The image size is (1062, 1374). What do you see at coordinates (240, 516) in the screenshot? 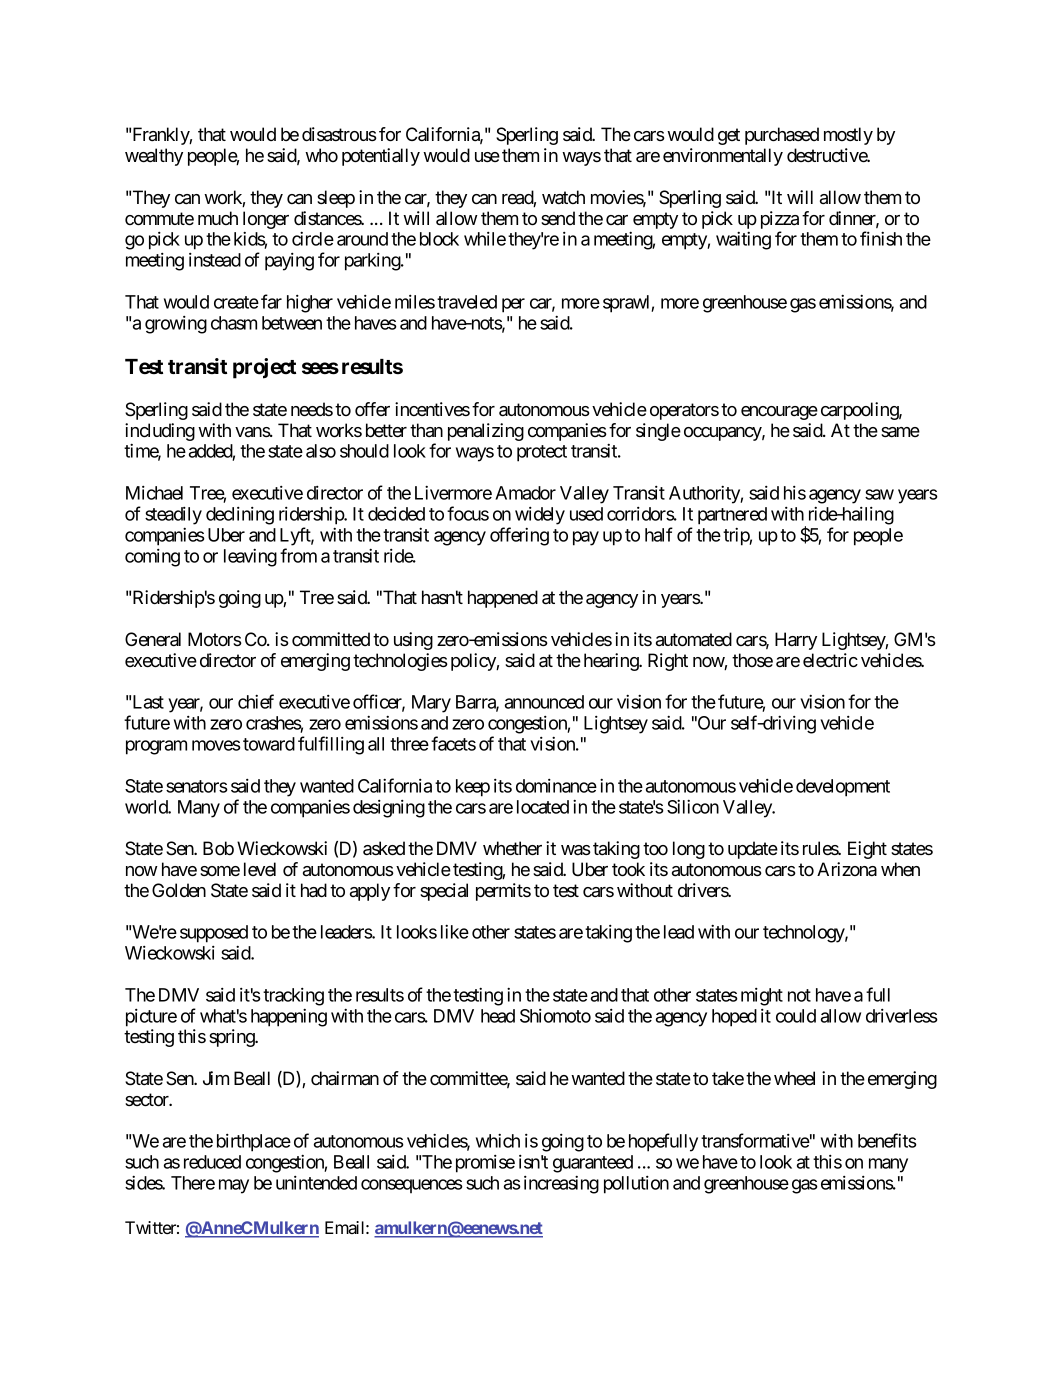
I see `declining` at bounding box center [240, 516].
